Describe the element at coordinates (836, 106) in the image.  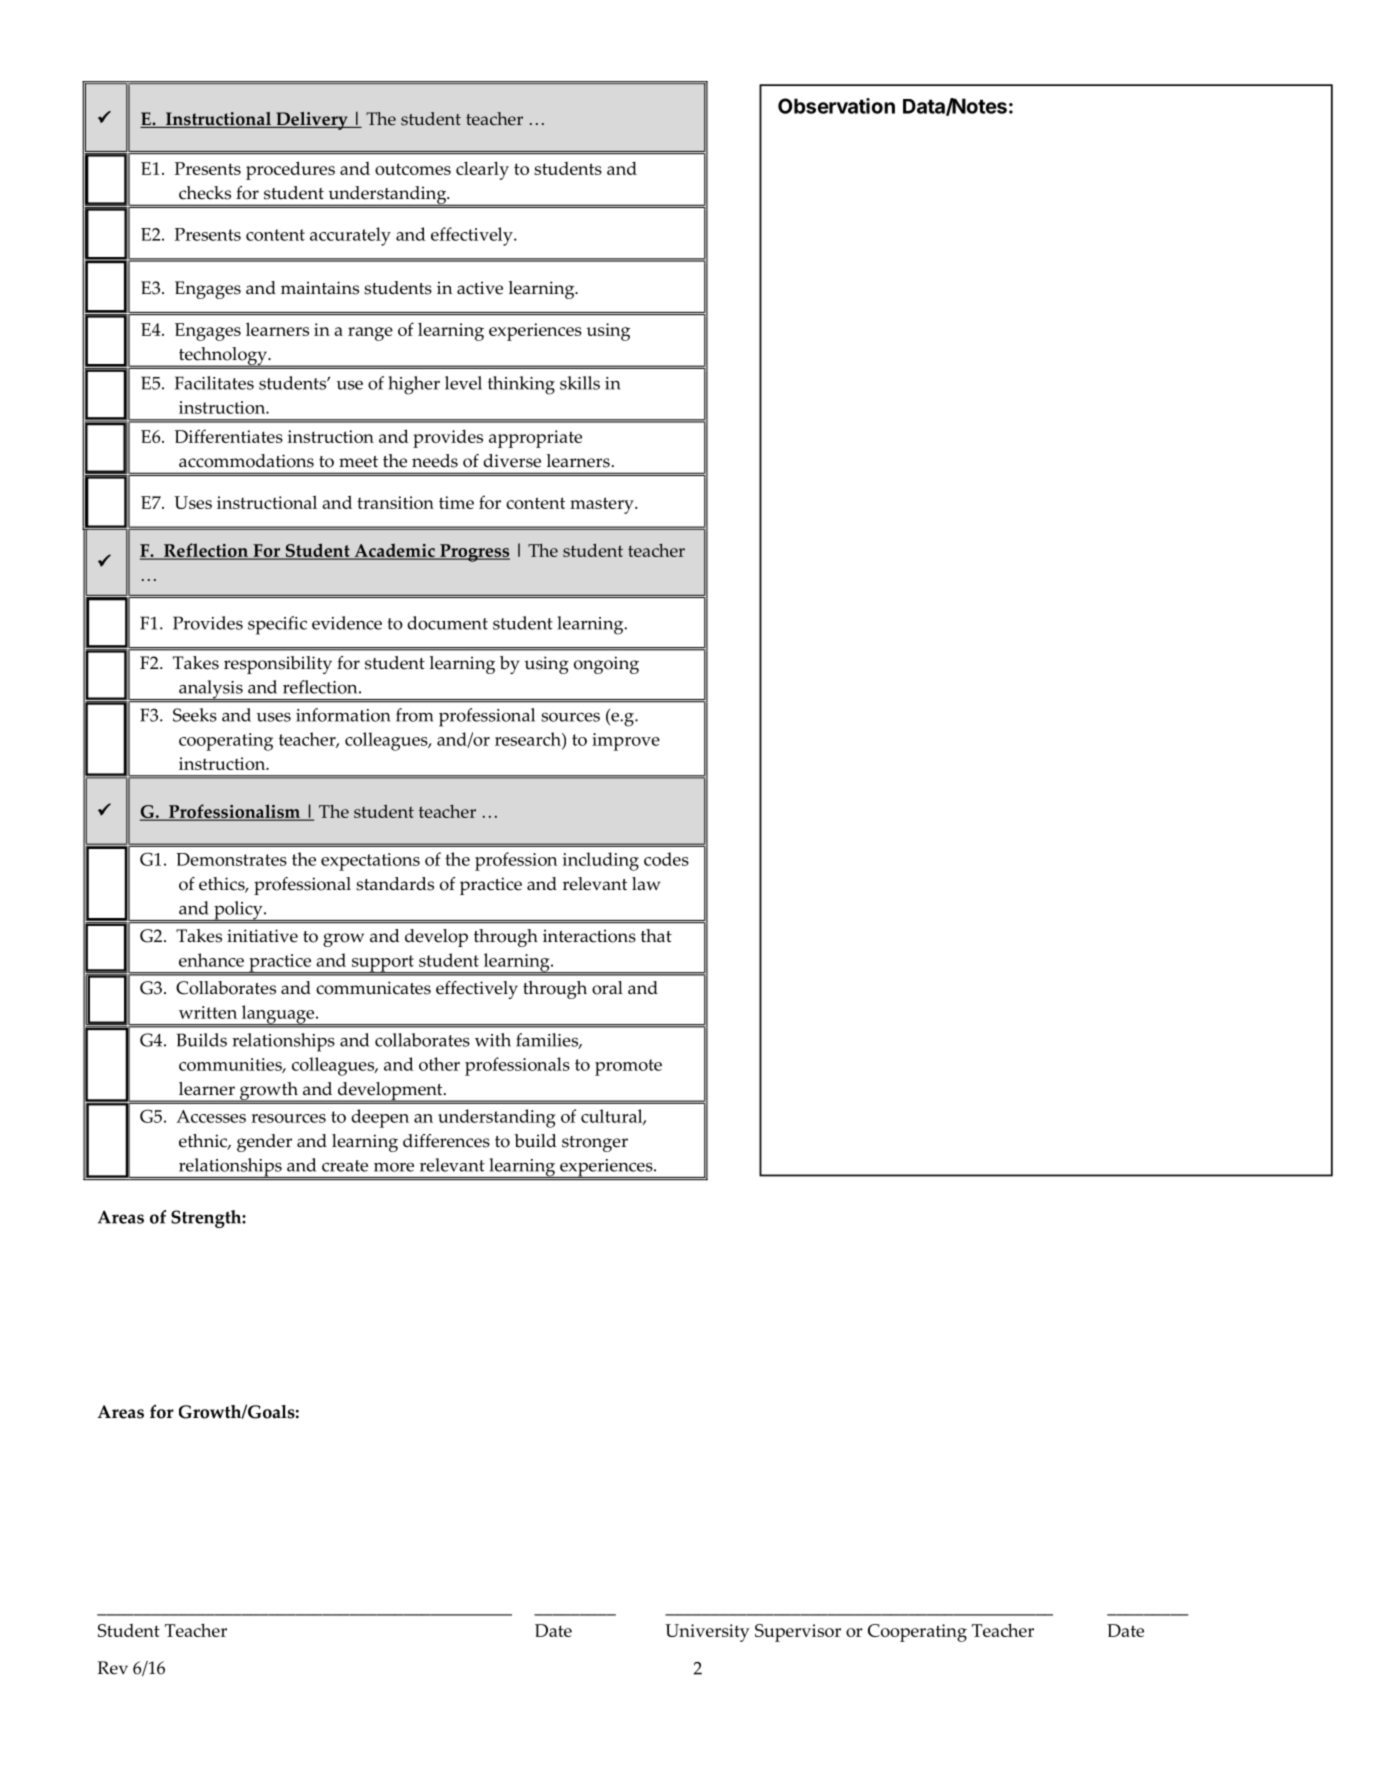
I see `Observation` at that location.
